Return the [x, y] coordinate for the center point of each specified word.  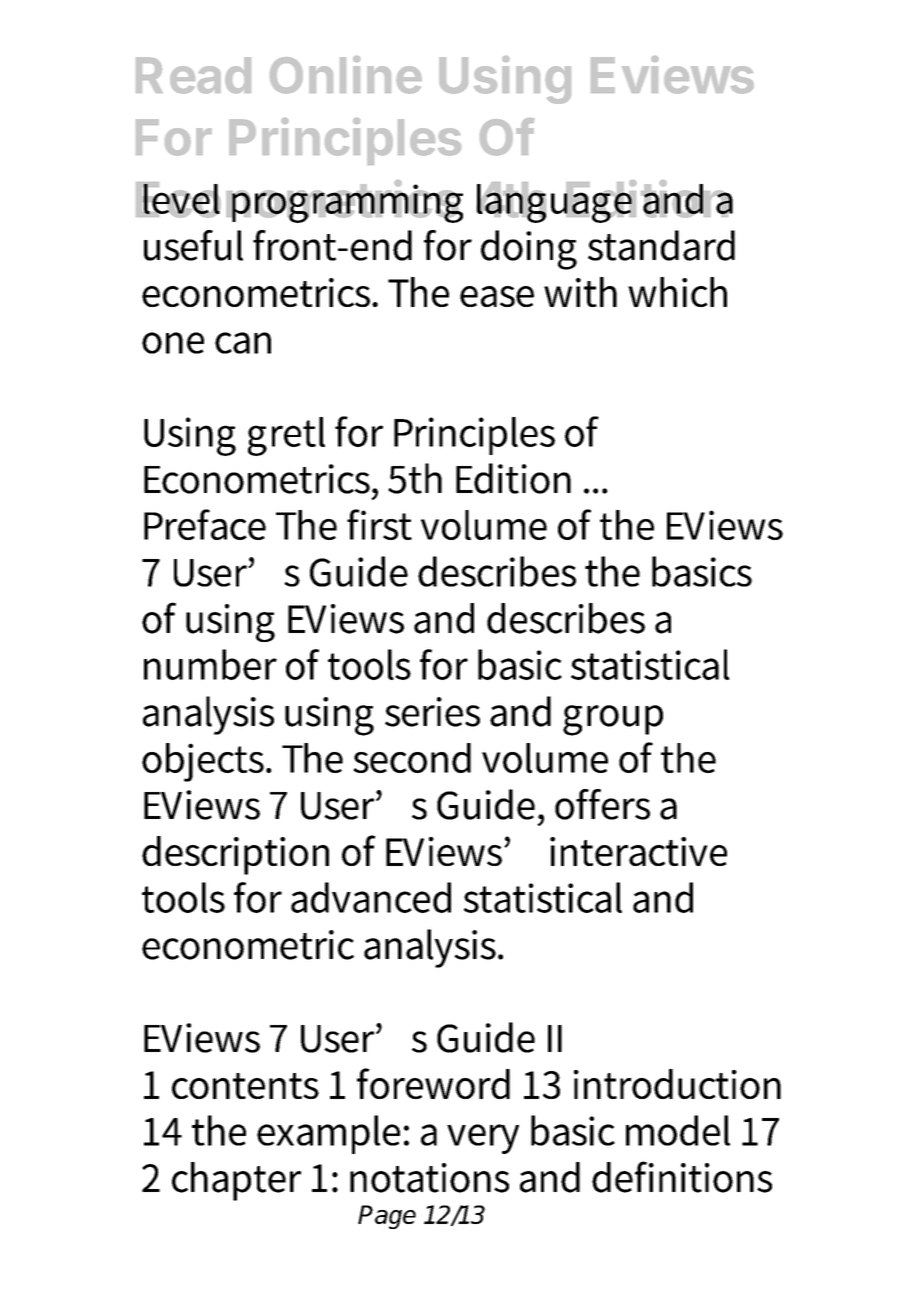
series [432, 712]
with [580, 292]
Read [193, 75]
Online [346, 75]
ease [497, 296]
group [613, 720]
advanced [371, 897]
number [210, 664]
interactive [638, 851]
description [235, 855]
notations [429, 1178]
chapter [236, 1181]
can [243, 343]
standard [661, 245]
